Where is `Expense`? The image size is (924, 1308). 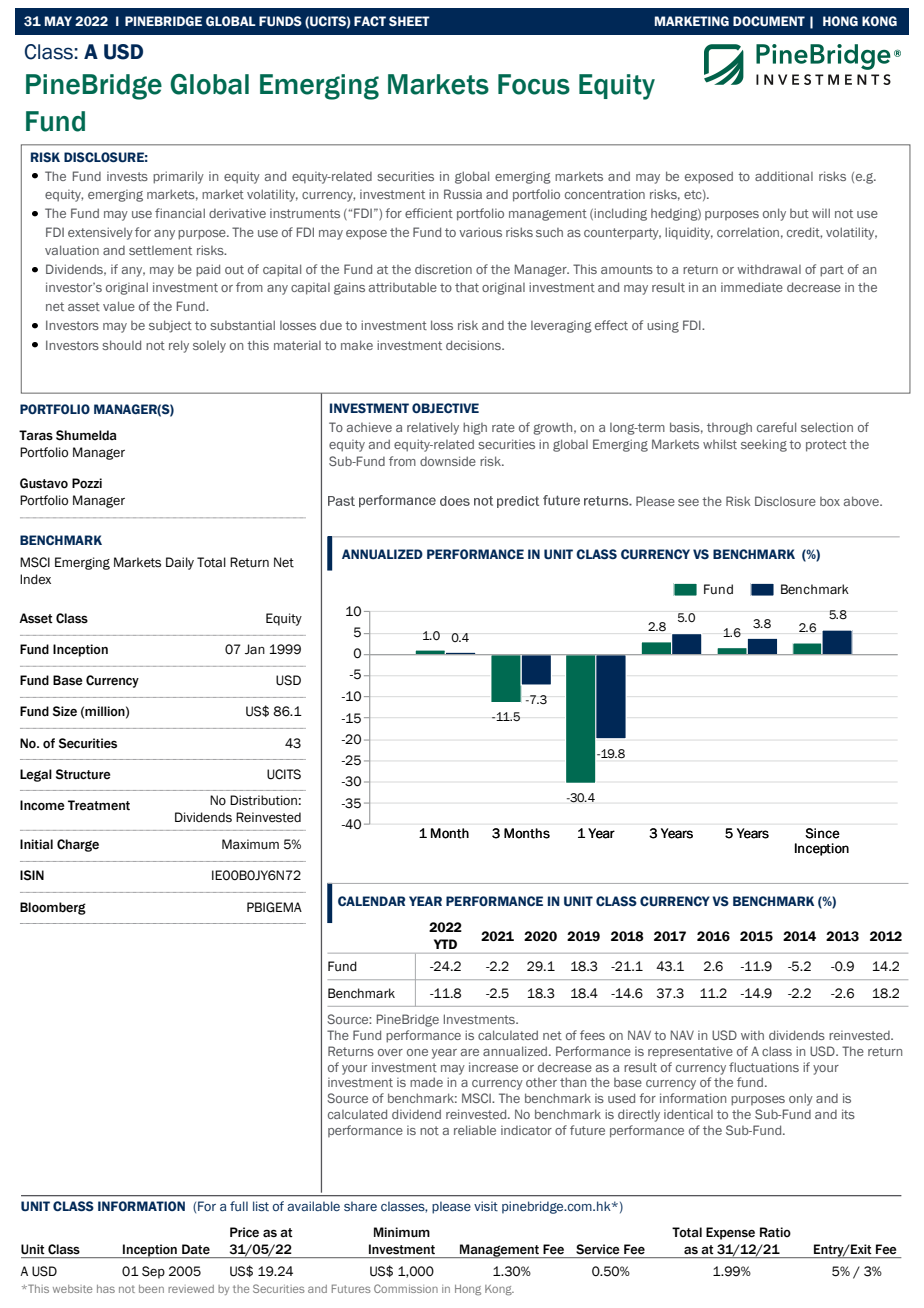
Expense is located at coordinates (730, 1233).
